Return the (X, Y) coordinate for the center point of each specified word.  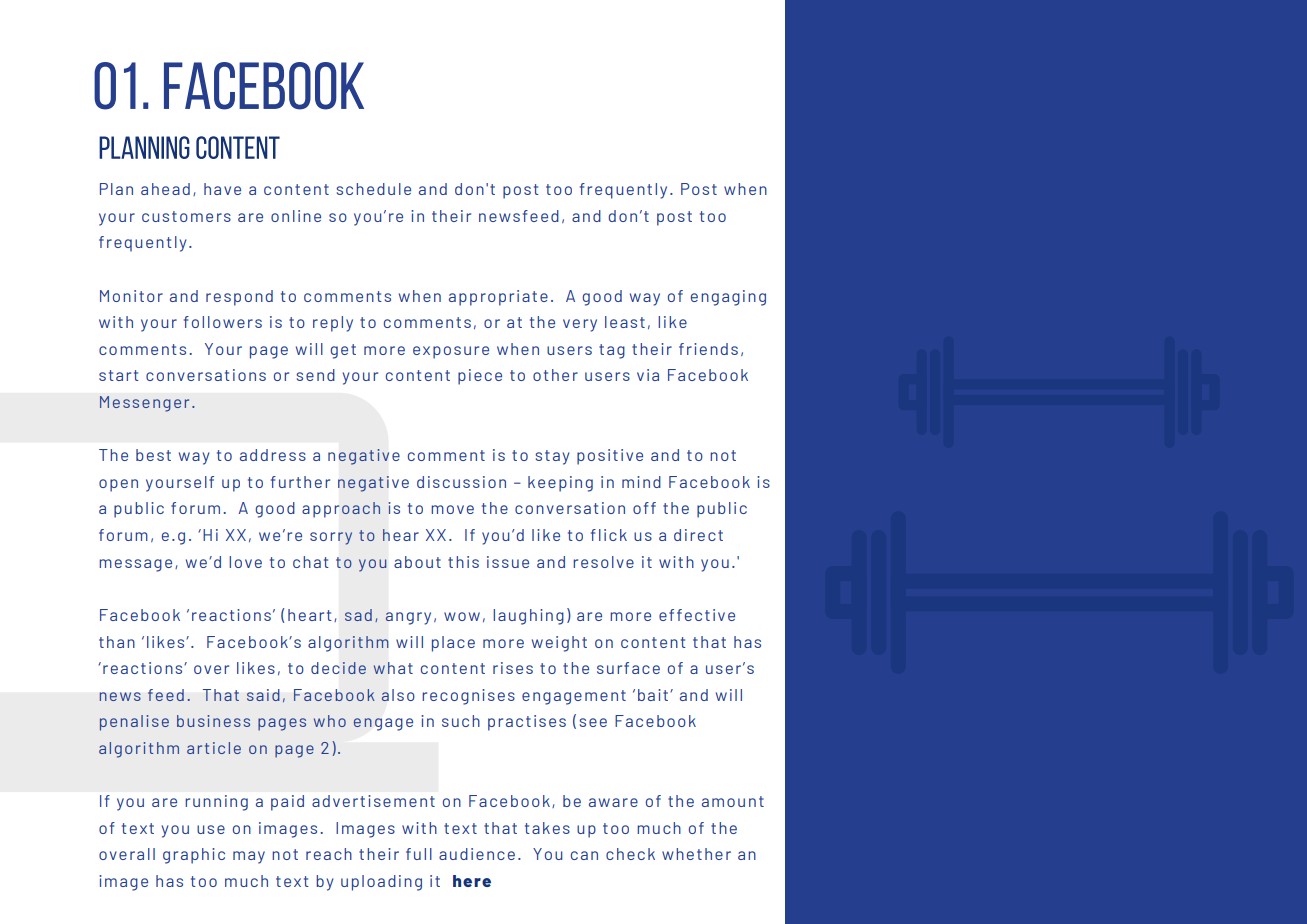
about (417, 562)
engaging (728, 298)
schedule (374, 189)
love (245, 562)
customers (186, 216)
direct (698, 535)
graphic (194, 856)
